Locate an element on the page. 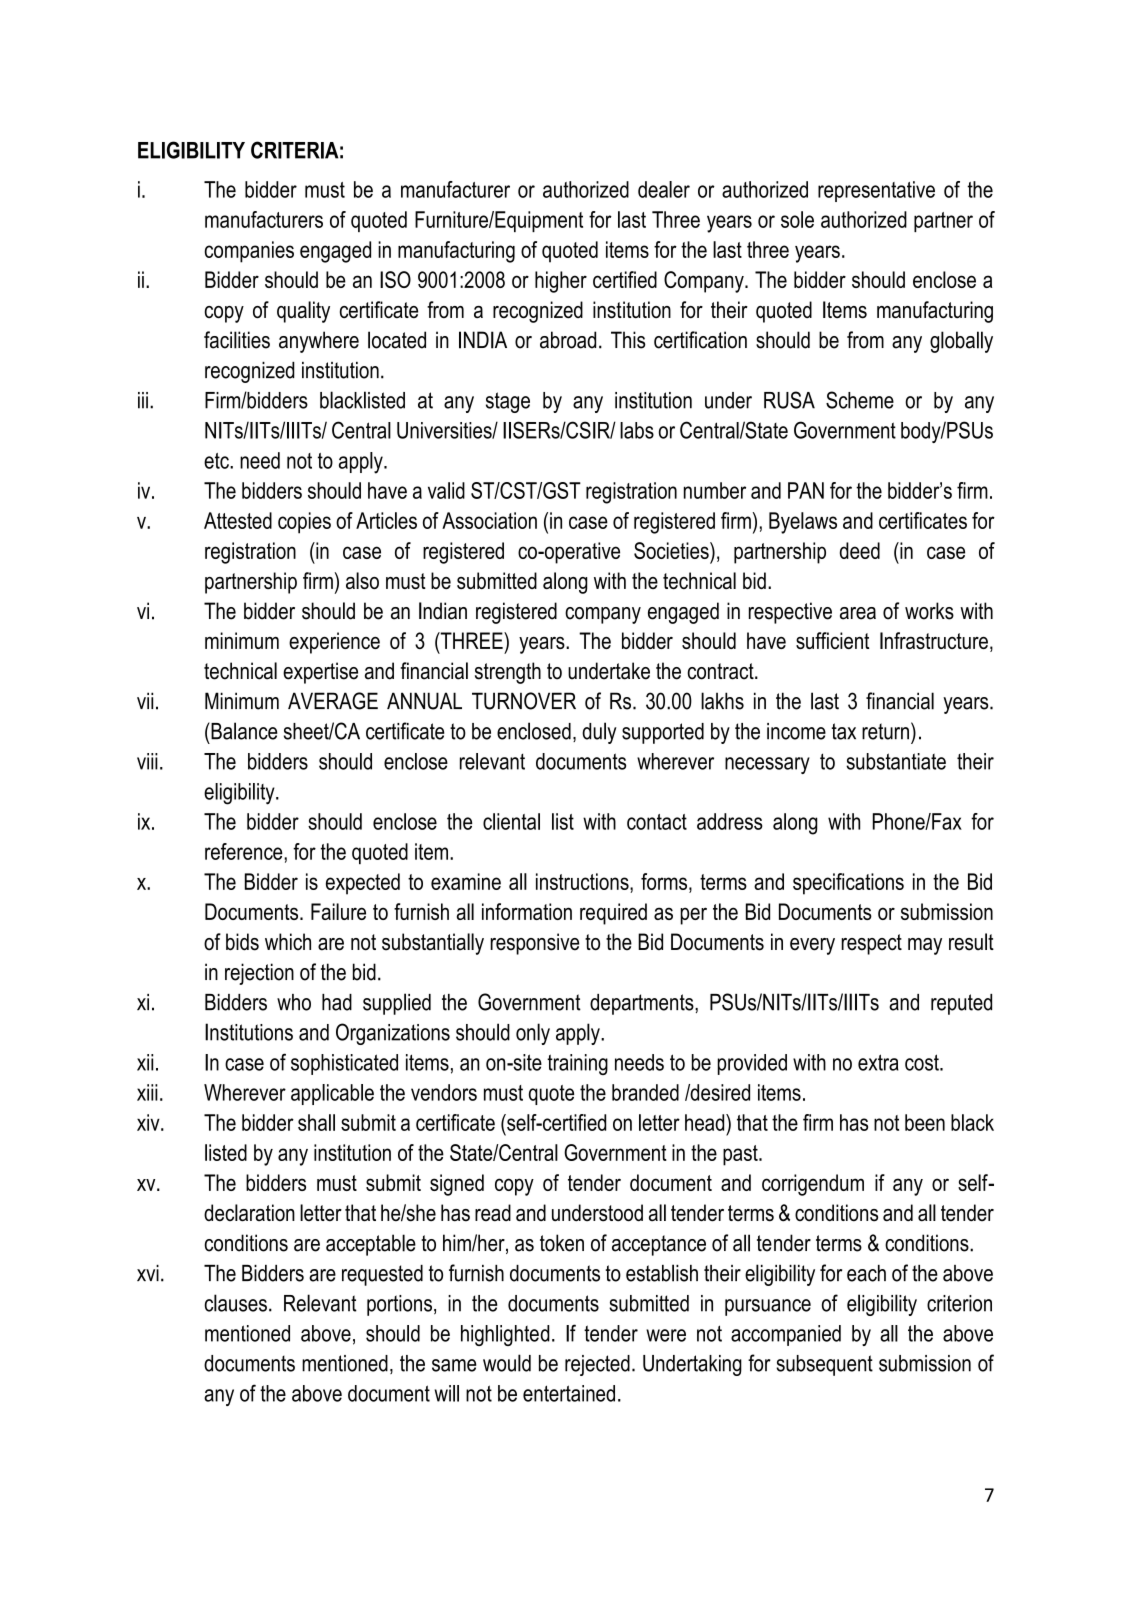 This document has height=1600, width=1131. reference is located at coordinates (245, 851).
